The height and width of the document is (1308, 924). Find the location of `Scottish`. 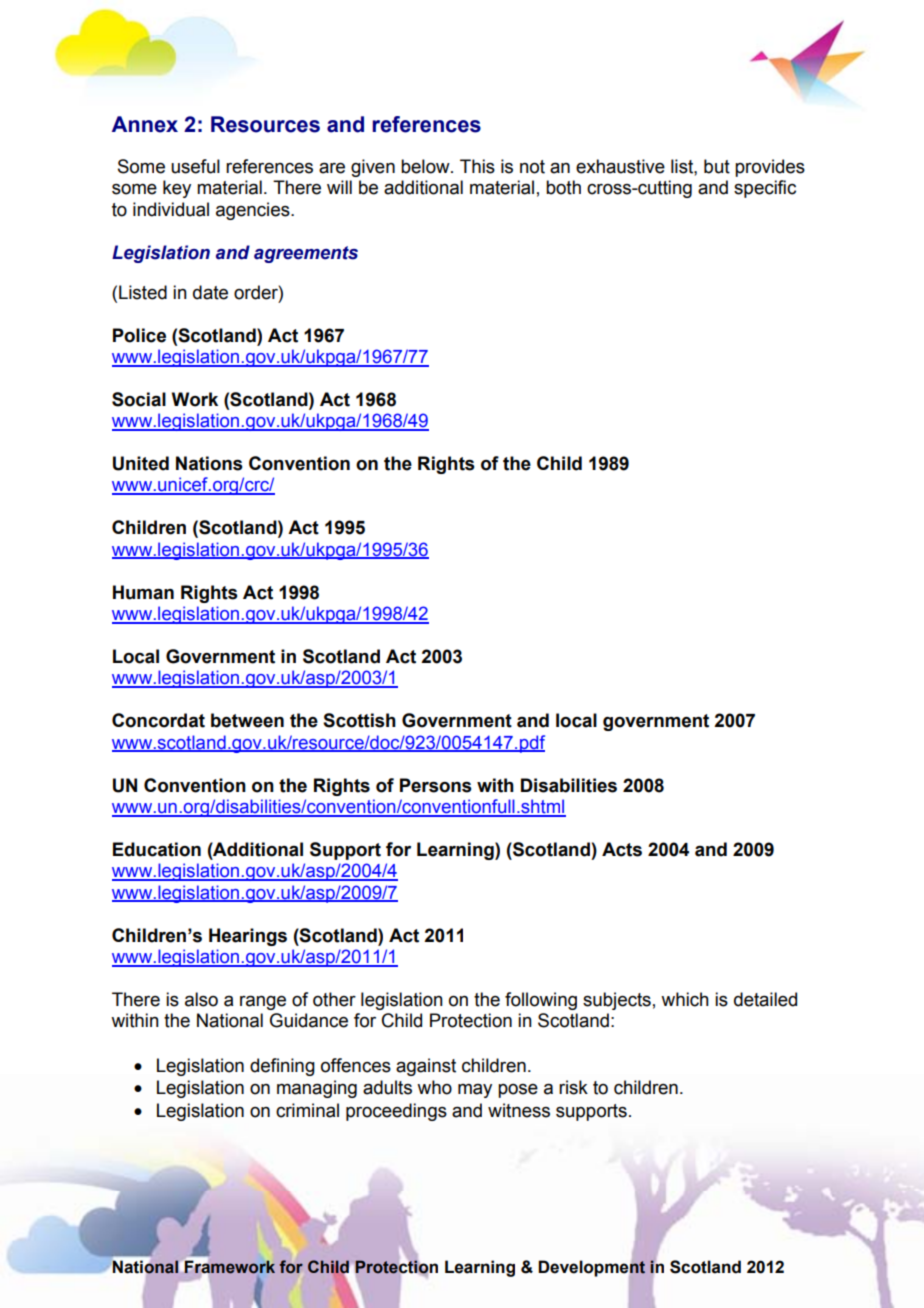

Scottish is located at coordinates (359, 720).
